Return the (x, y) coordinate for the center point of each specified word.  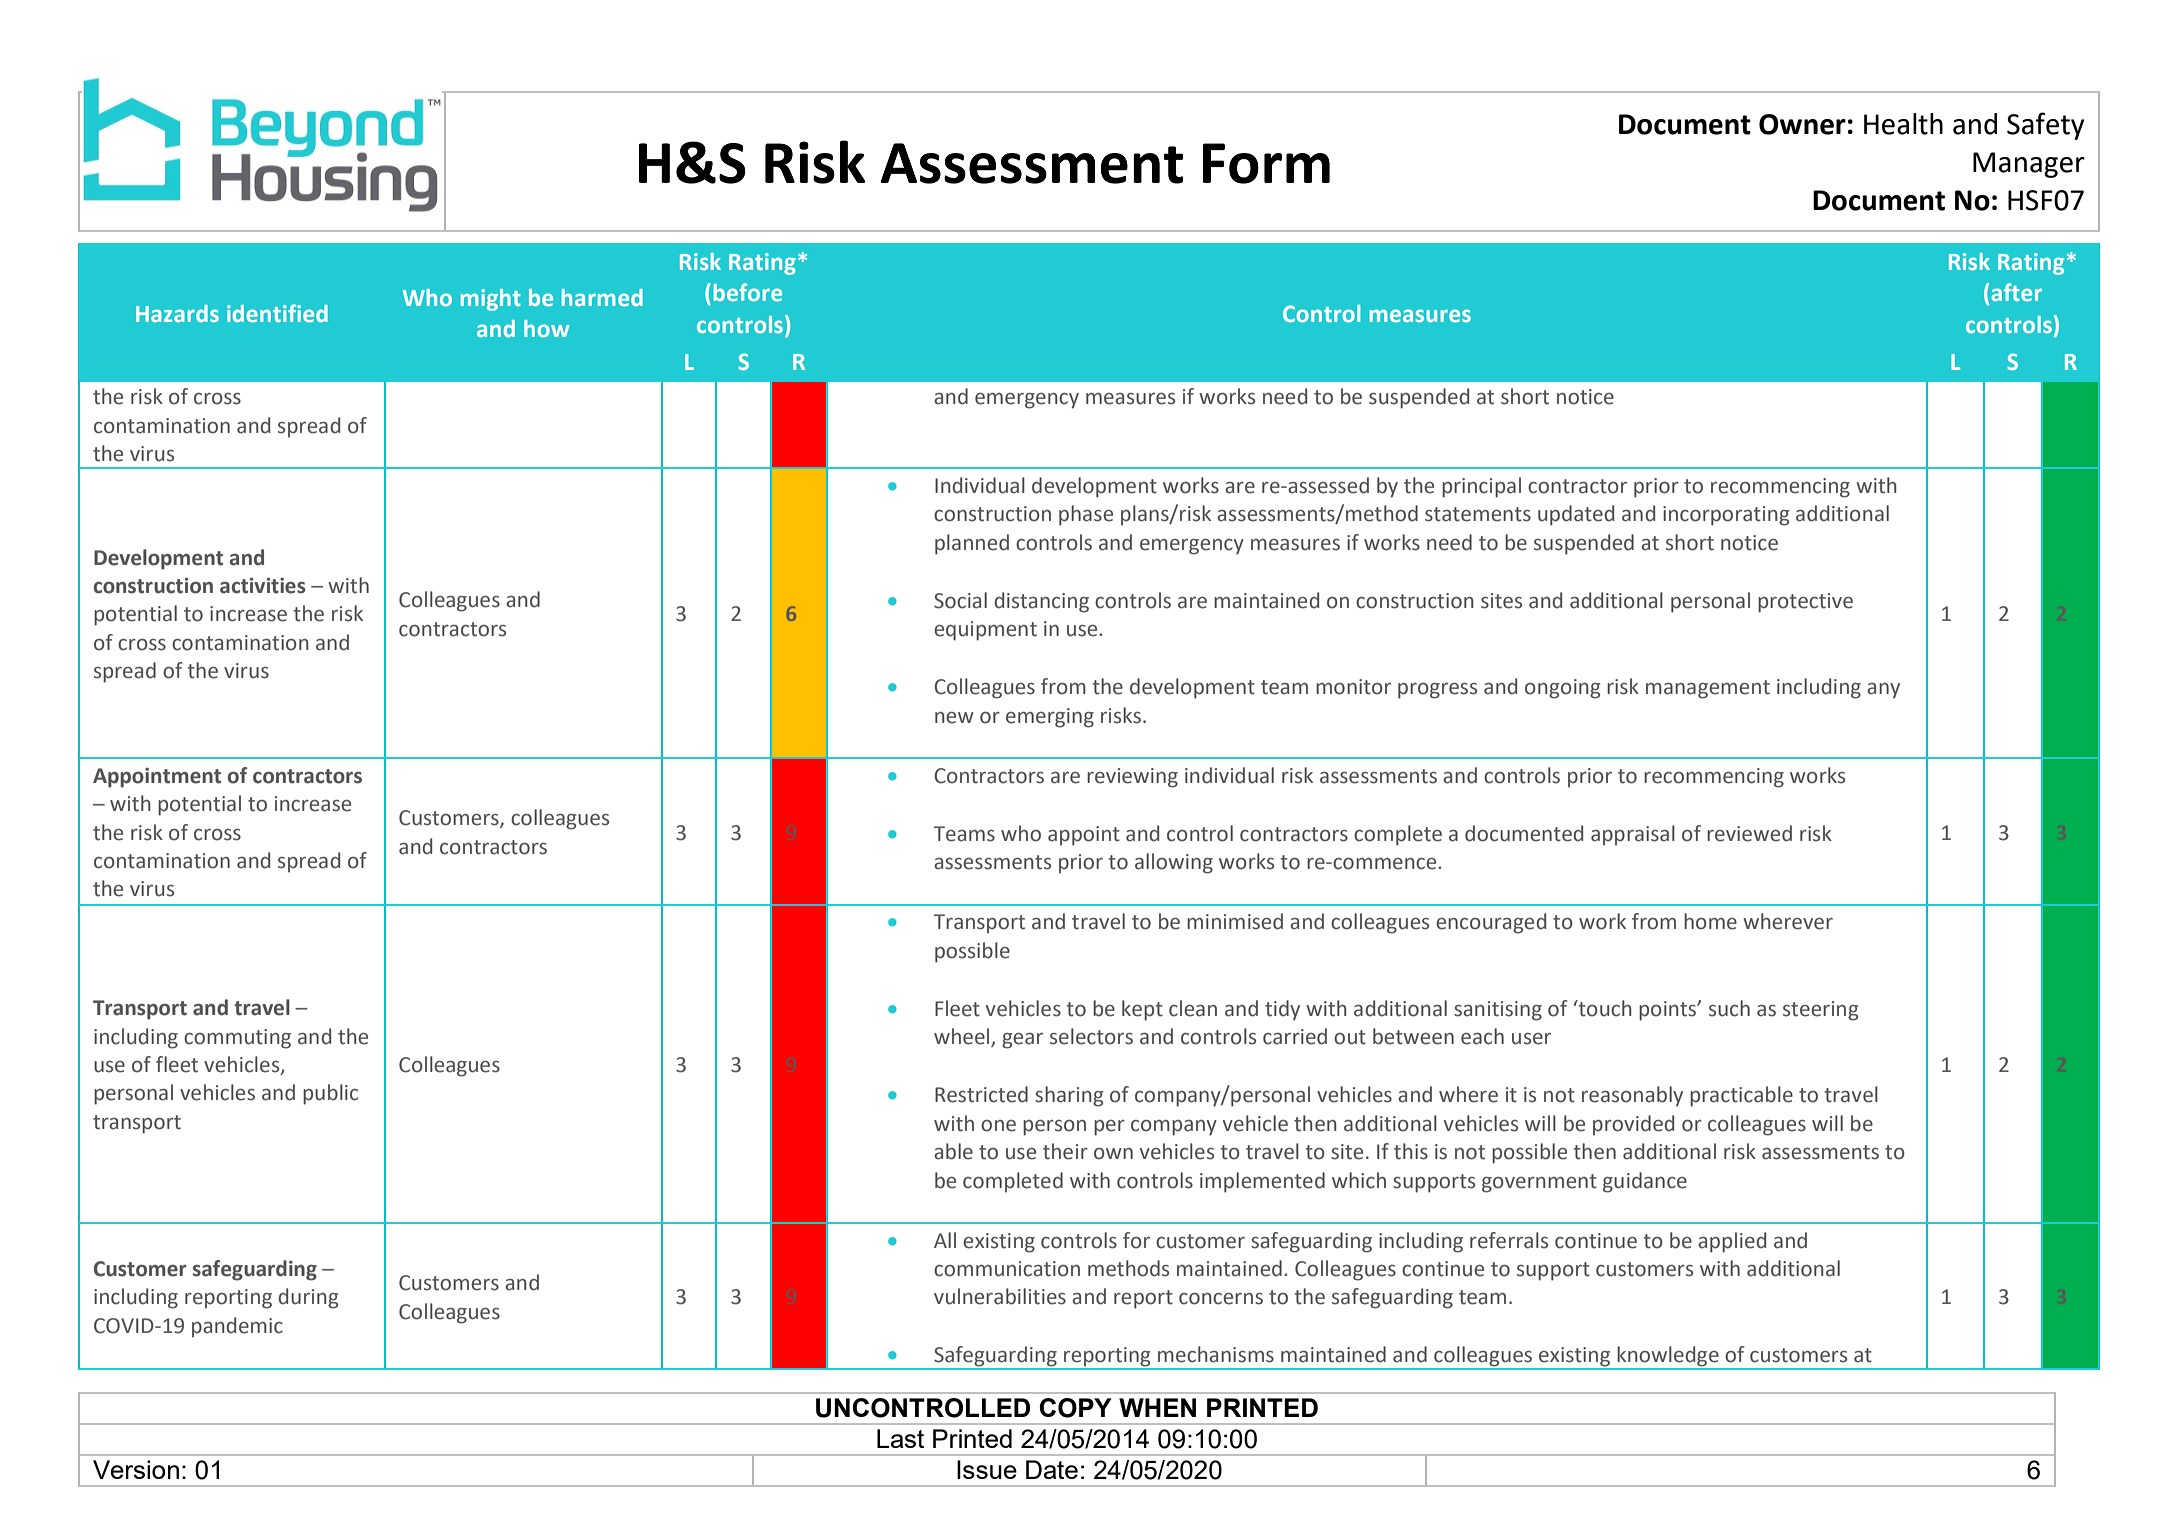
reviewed (1749, 833)
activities (263, 586)
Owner (1802, 124)
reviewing (1132, 778)
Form (1266, 163)
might (491, 300)
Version (136, 1469)
